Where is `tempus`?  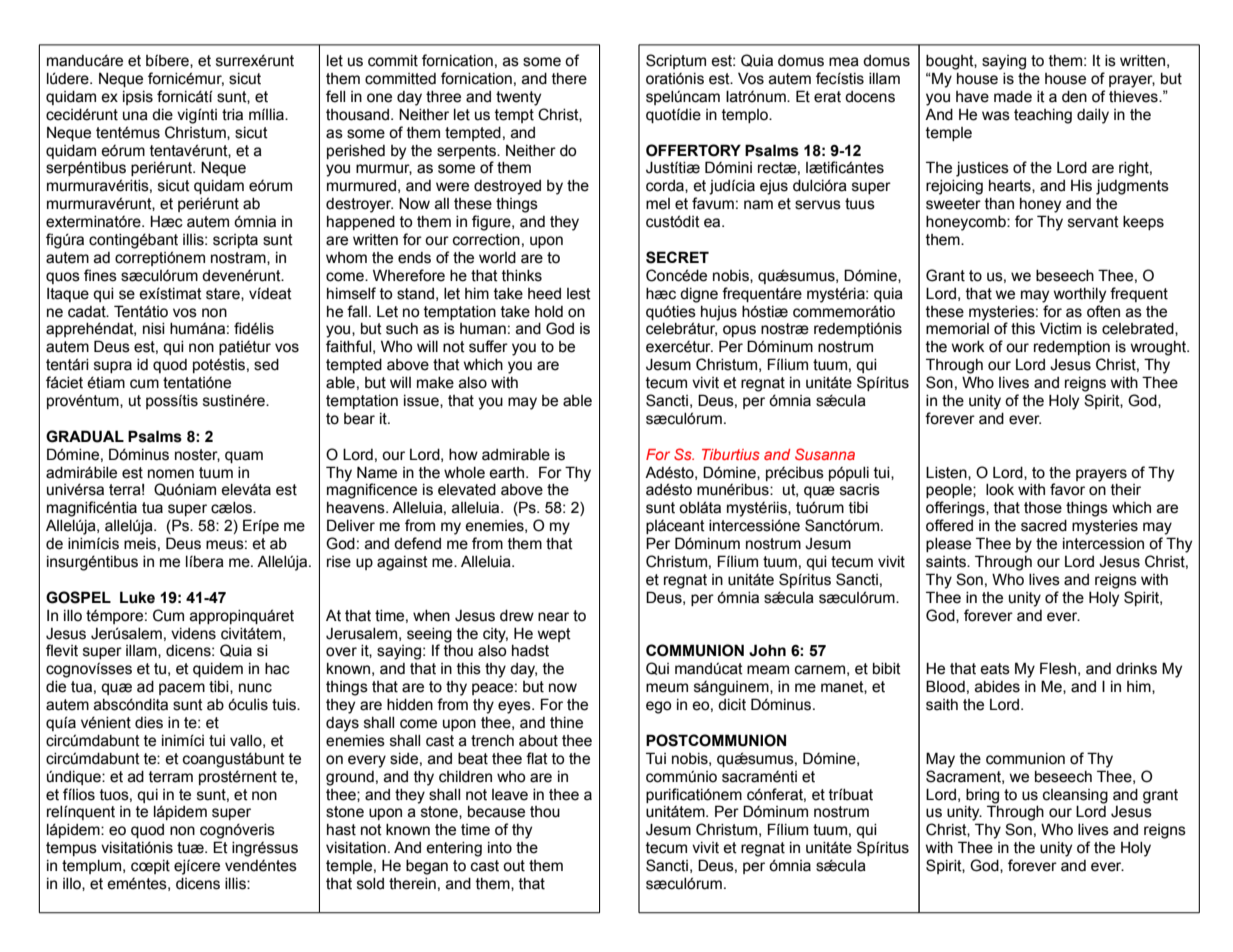 tempus is located at coordinates (71, 849).
